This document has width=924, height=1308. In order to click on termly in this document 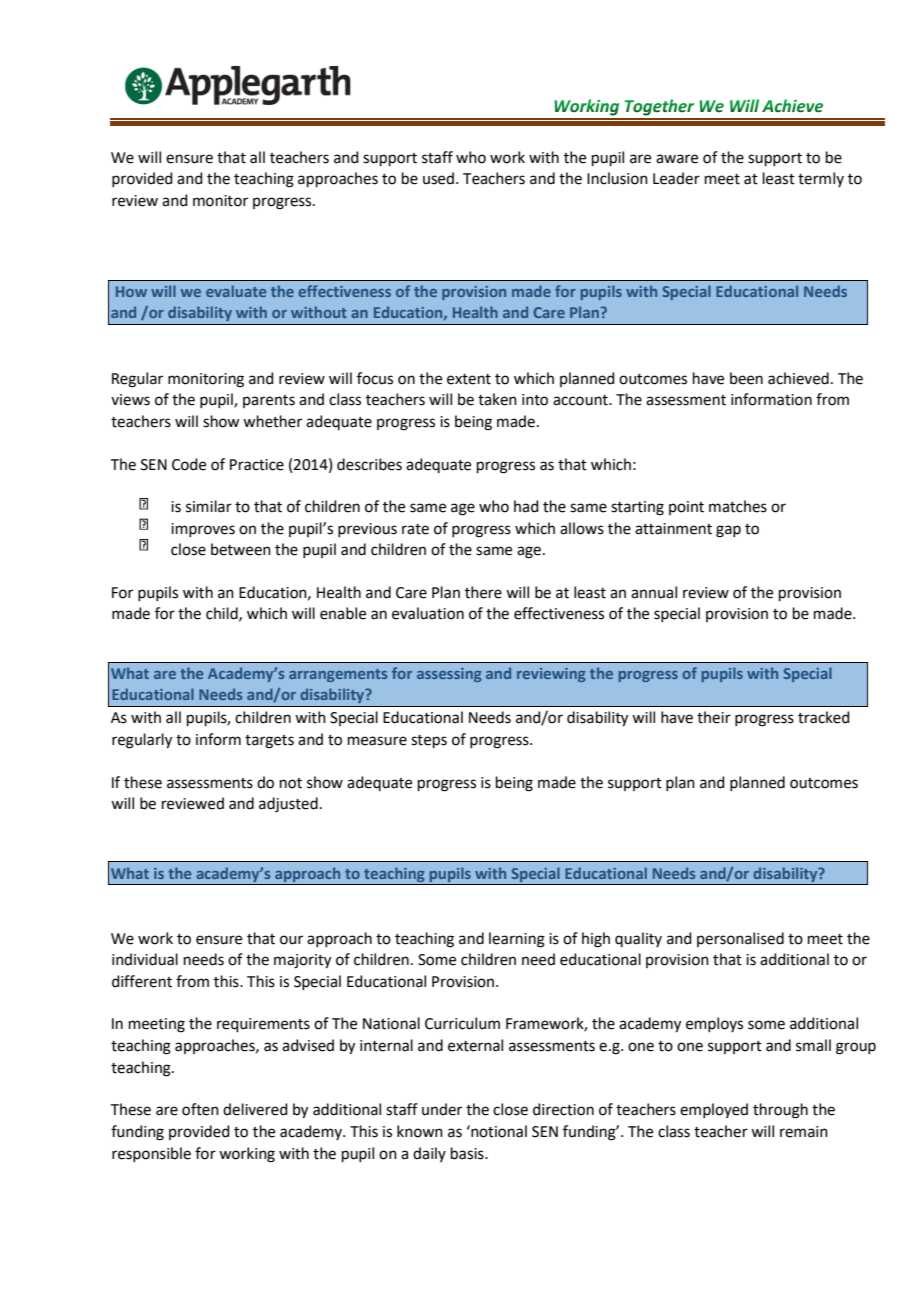, I will do `click(821, 179)`.
